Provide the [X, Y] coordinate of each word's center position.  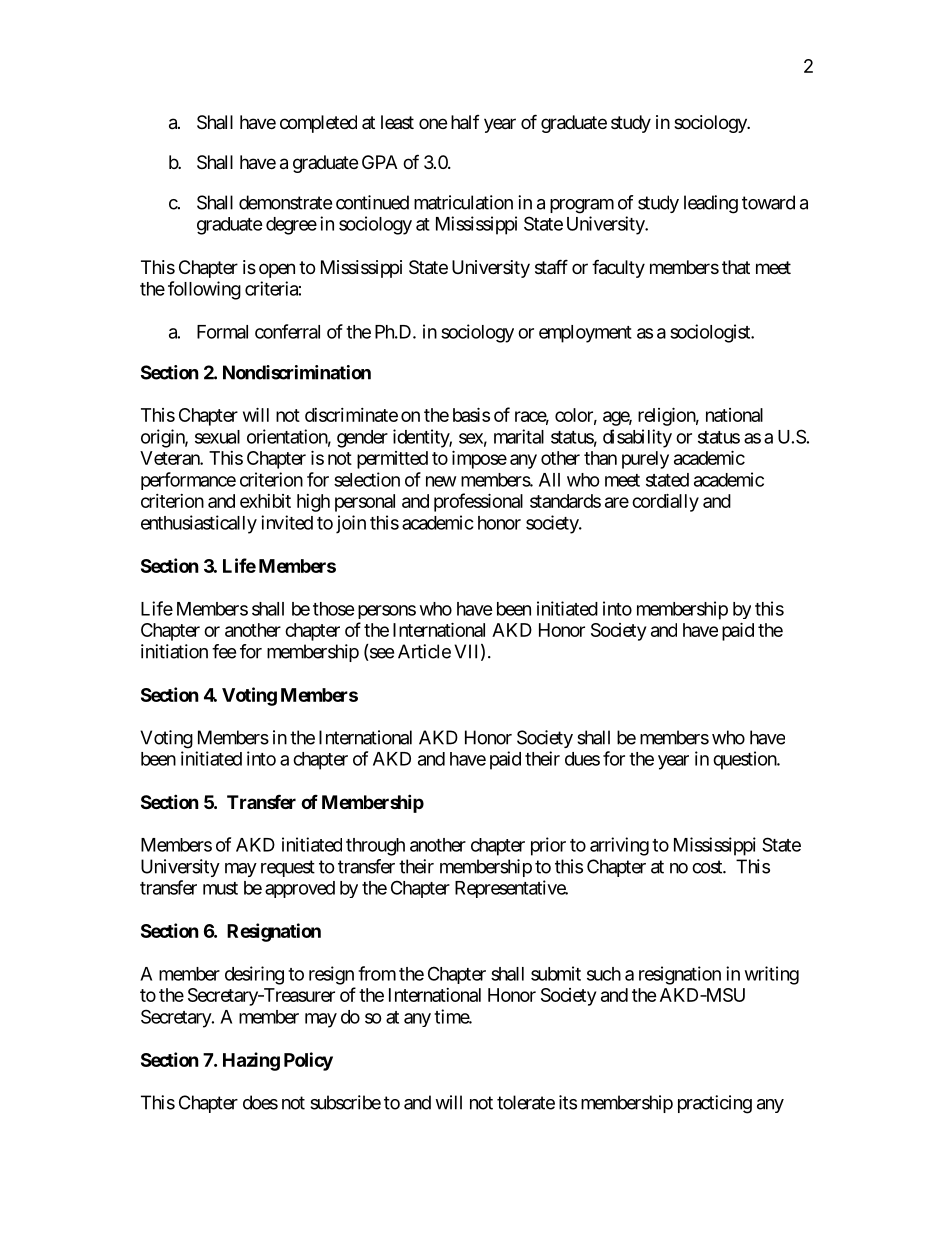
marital [519, 436]
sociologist [711, 333]
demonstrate [285, 202]
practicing [715, 1104]
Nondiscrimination [297, 372]
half [465, 122]
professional [478, 502]
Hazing [251, 1061]
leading [711, 204]
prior [548, 846]
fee [224, 651]
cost [708, 867]
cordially [665, 502]
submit [556, 973]
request [288, 868]
